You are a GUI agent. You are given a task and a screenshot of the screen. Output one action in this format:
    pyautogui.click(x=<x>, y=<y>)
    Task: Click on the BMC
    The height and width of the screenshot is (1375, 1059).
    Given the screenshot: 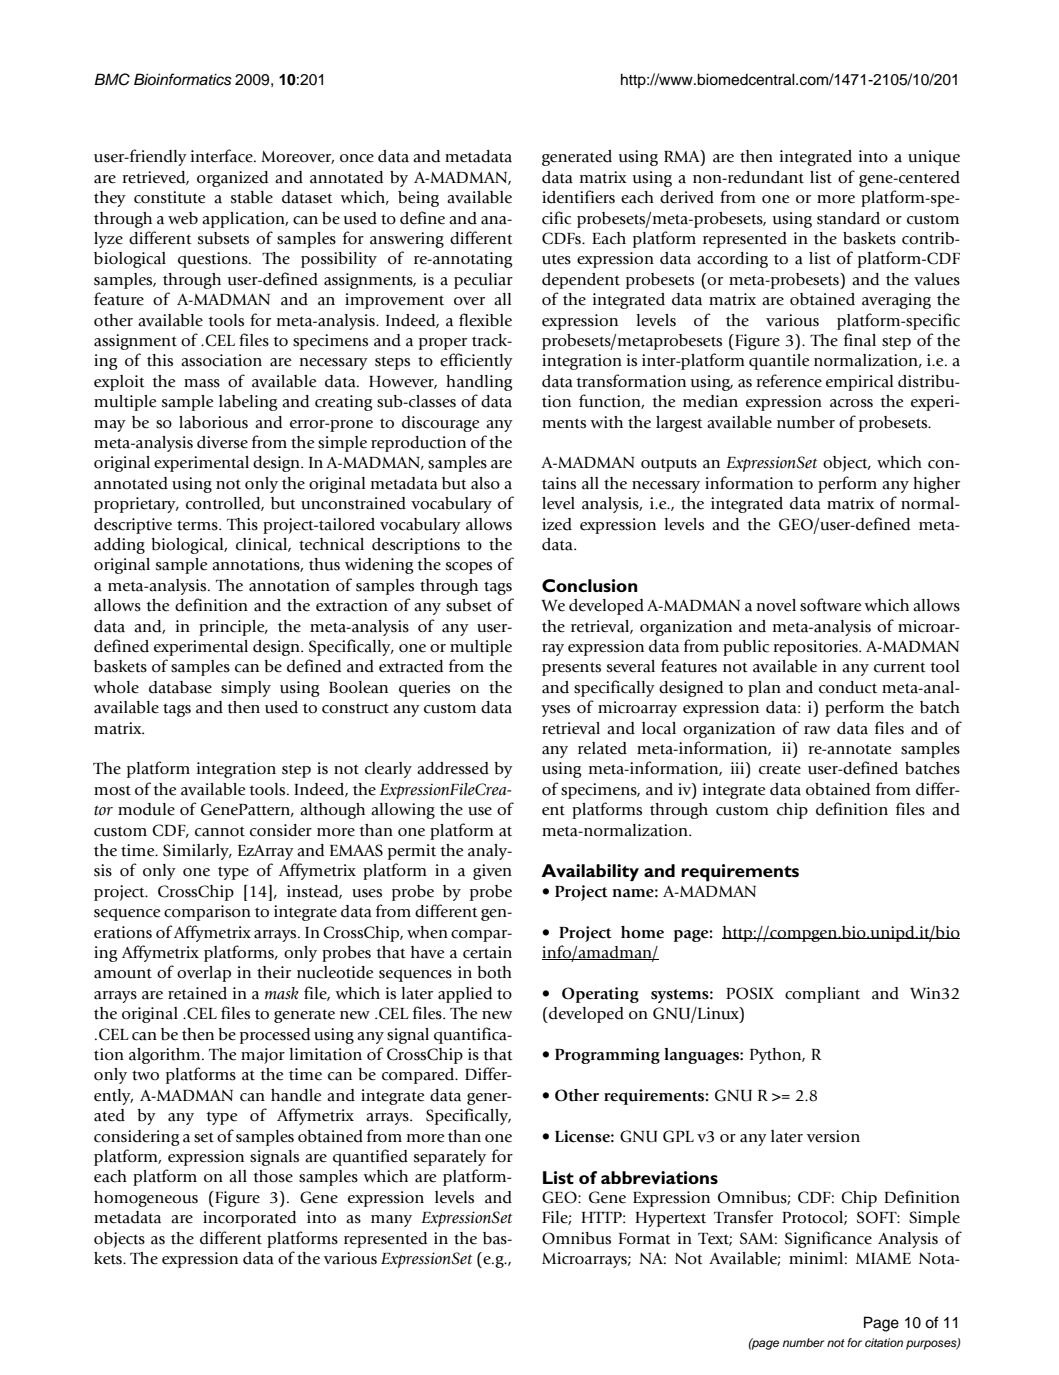 What is the action you would take?
    pyautogui.click(x=112, y=79)
